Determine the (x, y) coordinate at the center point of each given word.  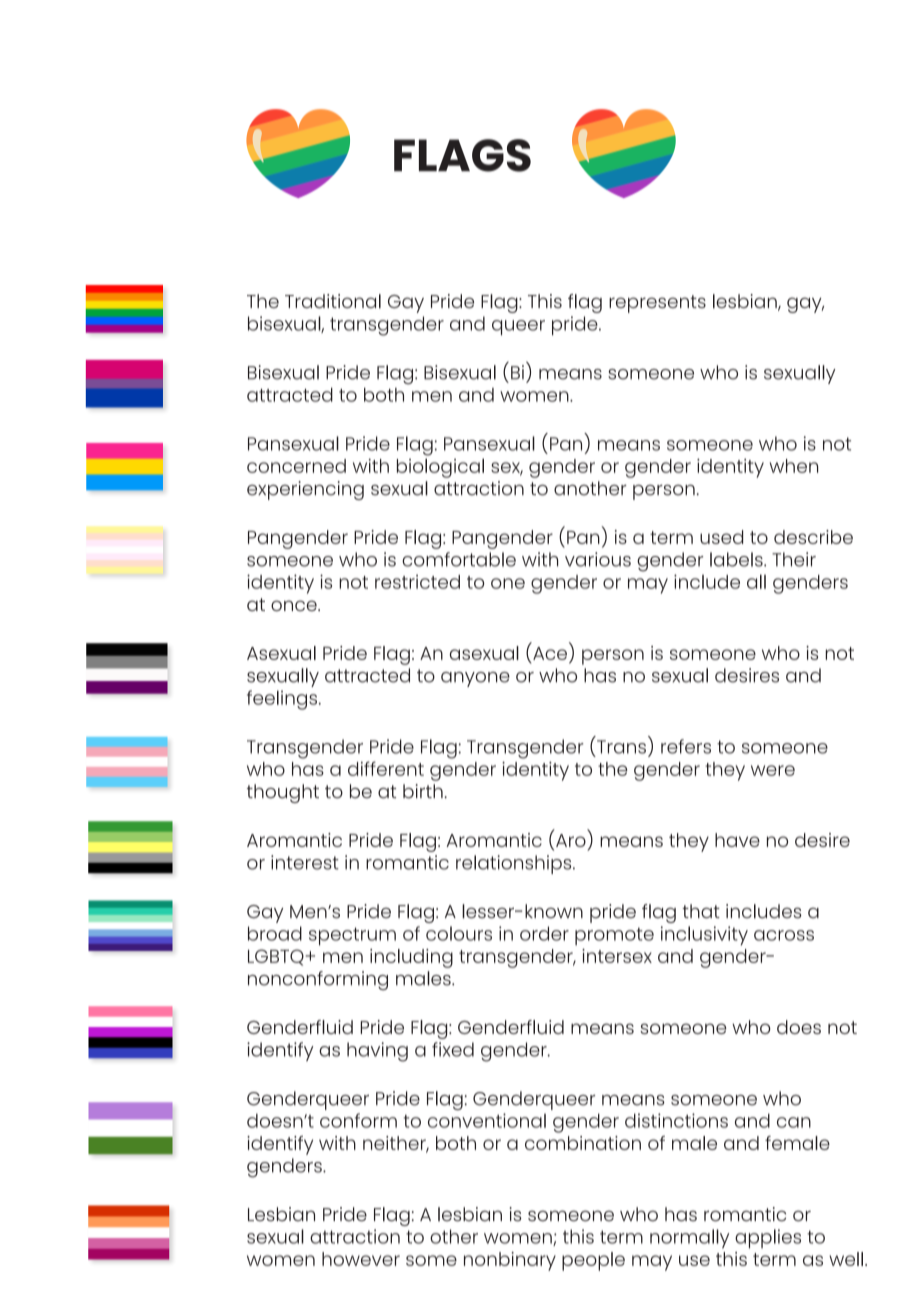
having (377, 1052)
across (784, 935)
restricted (417, 582)
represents (657, 304)
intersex (617, 956)
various (598, 559)
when (794, 466)
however (361, 1259)
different (386, 768)
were (773, 770)
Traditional (333, 301)
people (593, 1261)
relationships (515, 864)
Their (794, 559)
